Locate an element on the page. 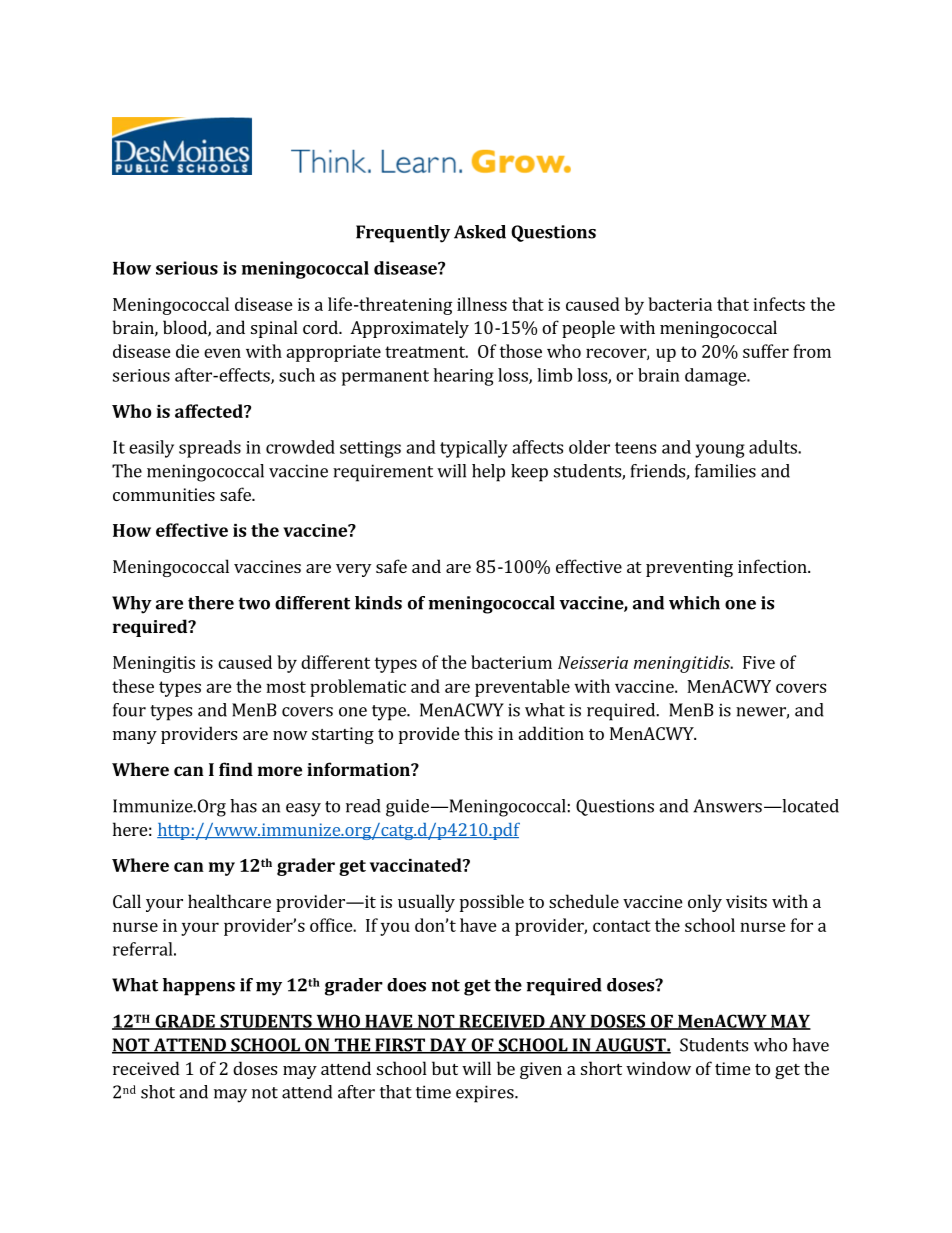 The height and width of the page is (1233, 952). visits is located at coordinates (746, 901).
